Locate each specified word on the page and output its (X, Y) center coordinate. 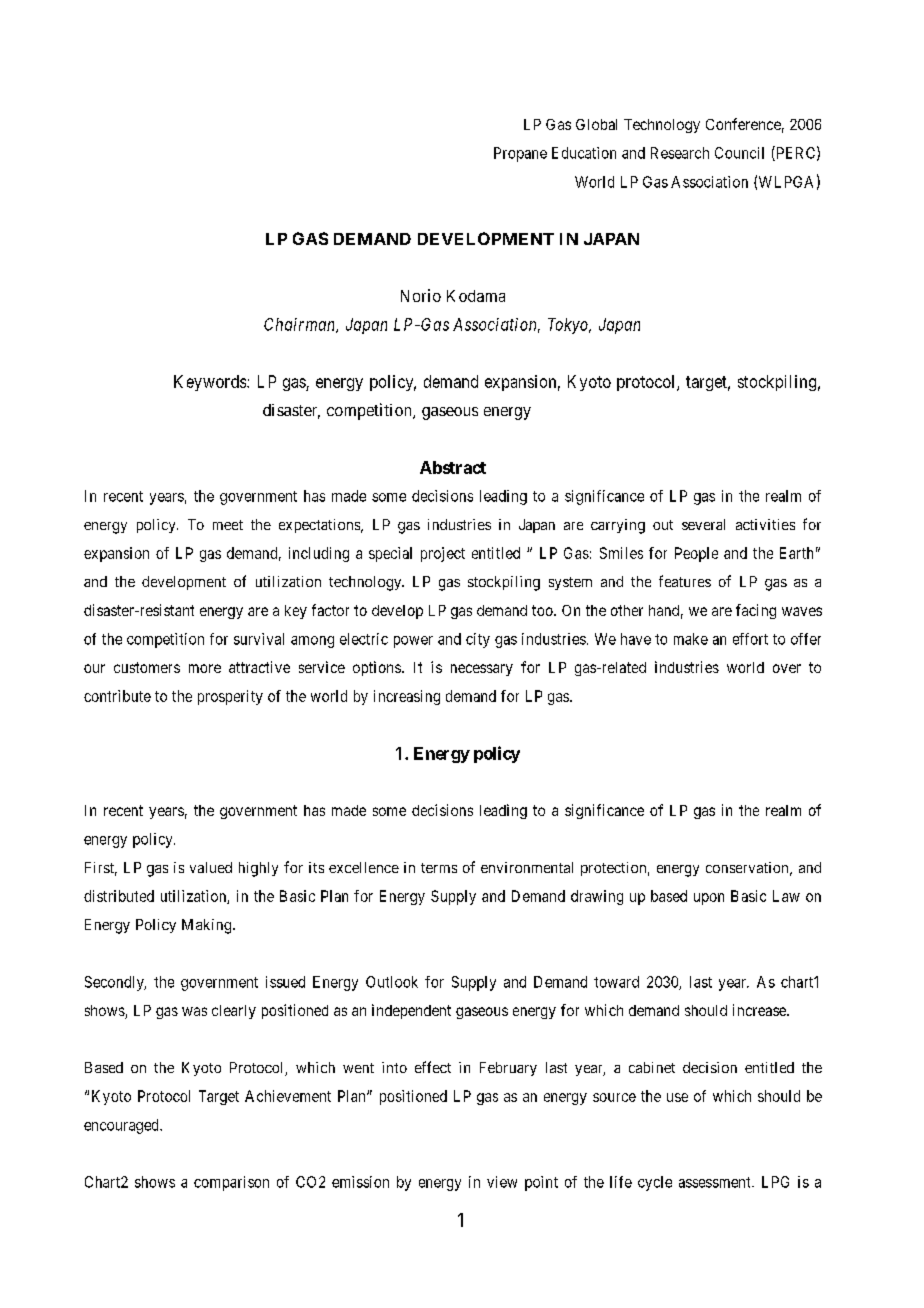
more (205, 668)
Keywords (211, 383)
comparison (231, 1183)
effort (750, 639)
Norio (421, 295)
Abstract (453, 467)
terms (439, 868)
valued (211, 867)
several (703, 524)
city (478, 640)
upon (709, 899)
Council (739, 153)
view (502, 1182)
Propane (520, 154)
